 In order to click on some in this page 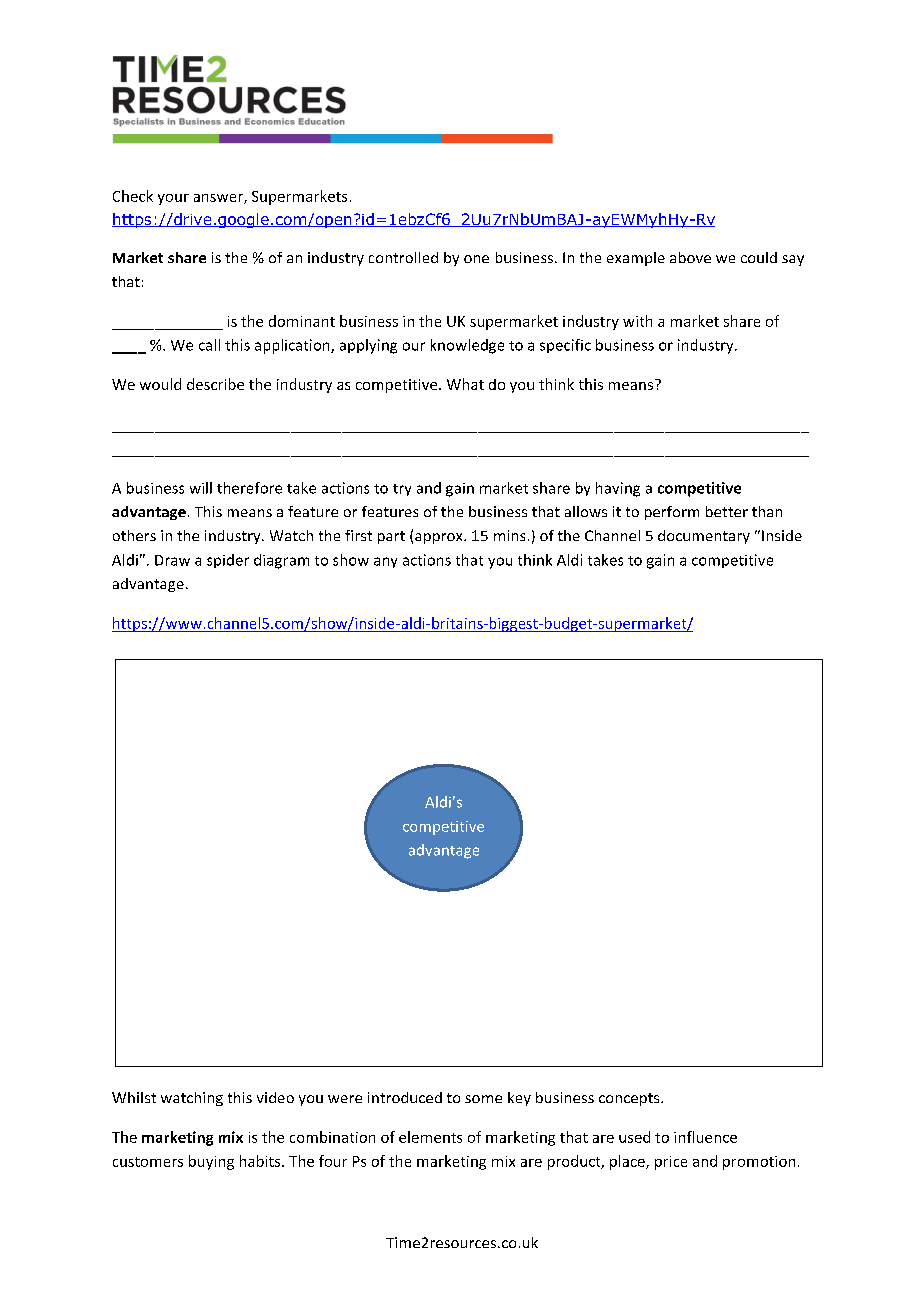, I will do `click(483, 1099)`.
